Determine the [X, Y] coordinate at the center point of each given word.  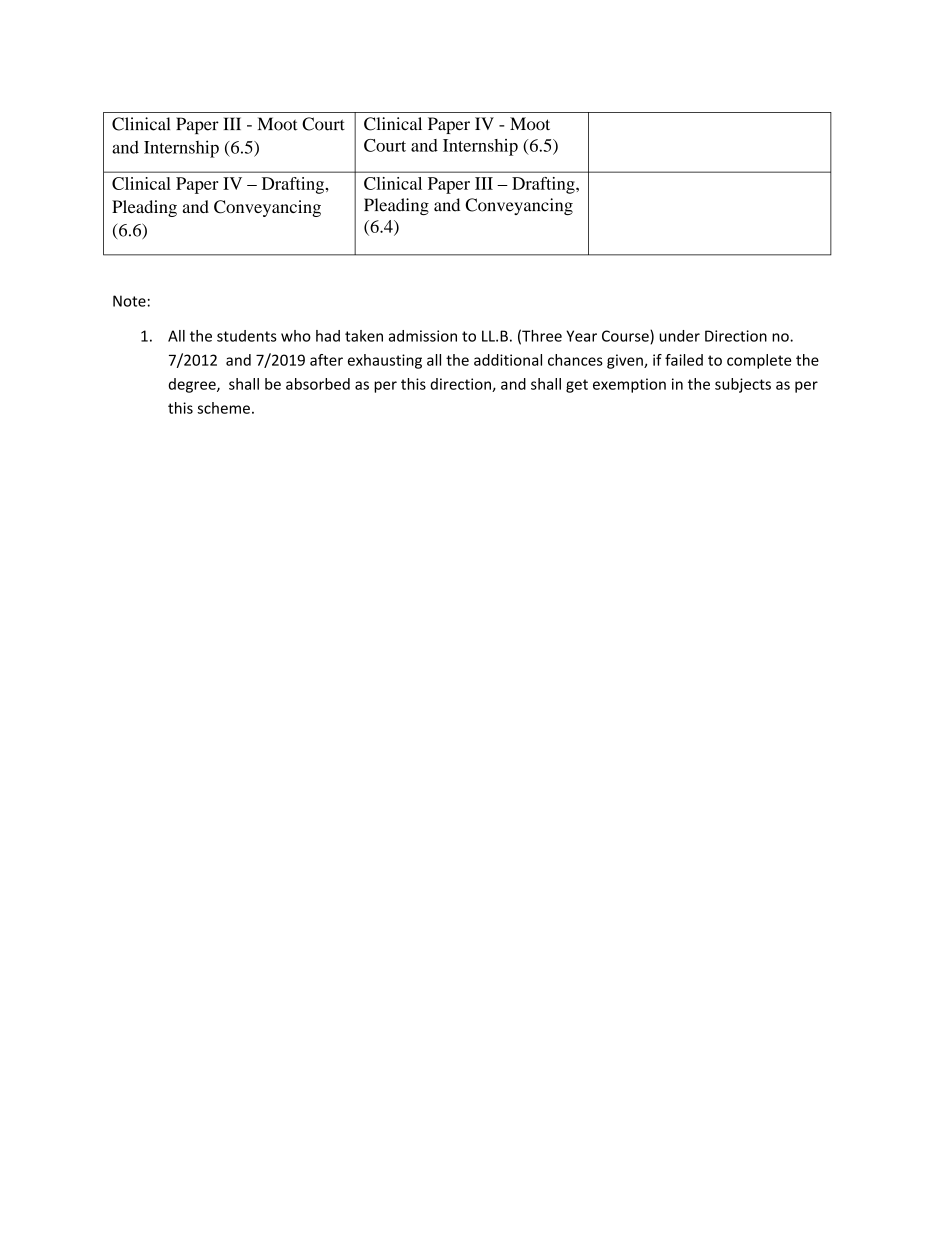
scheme [223, 408]
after [326, 360]
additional [508, 360]
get [577, 386]
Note [129, 301]
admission [423, 336]
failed [684, 360]
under [679, 336]
